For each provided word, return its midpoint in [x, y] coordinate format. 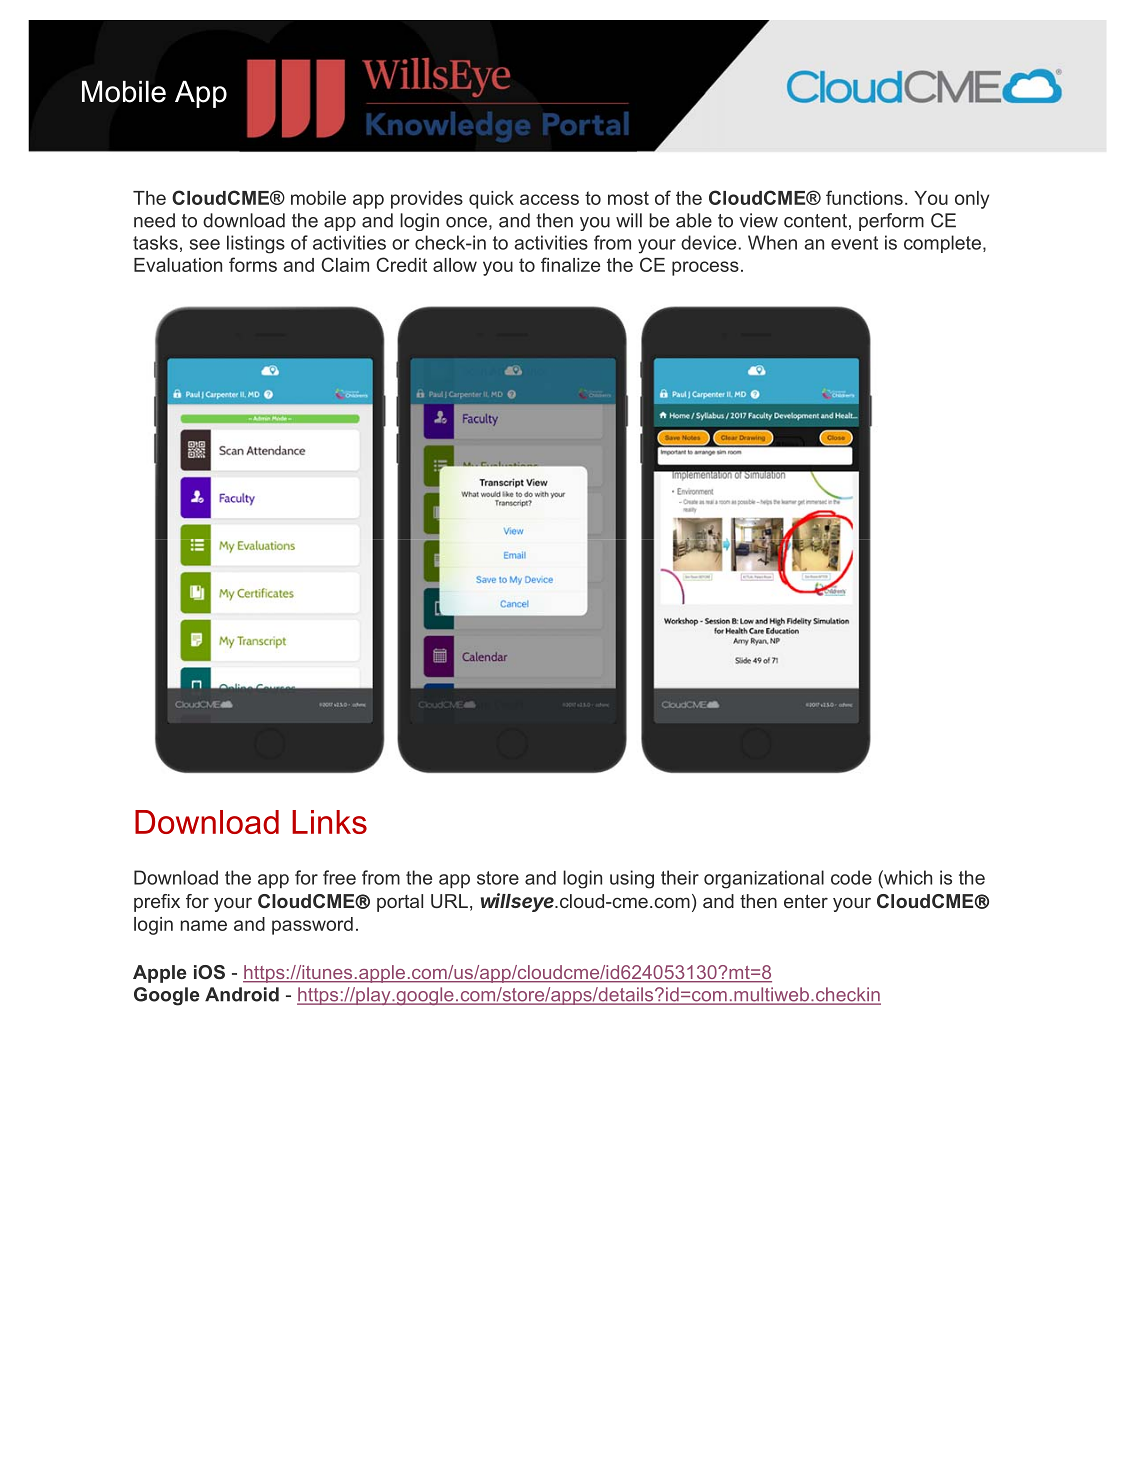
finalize [570, 264]
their [680, 877]
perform [891, 222]
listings [256, 244]
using [632, 879]
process [705, 268]
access [549, 199]
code [851, 877]
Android [242, 994]
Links [329, 822]
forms [253, 264]
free [339, 877]
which [907, 877]
